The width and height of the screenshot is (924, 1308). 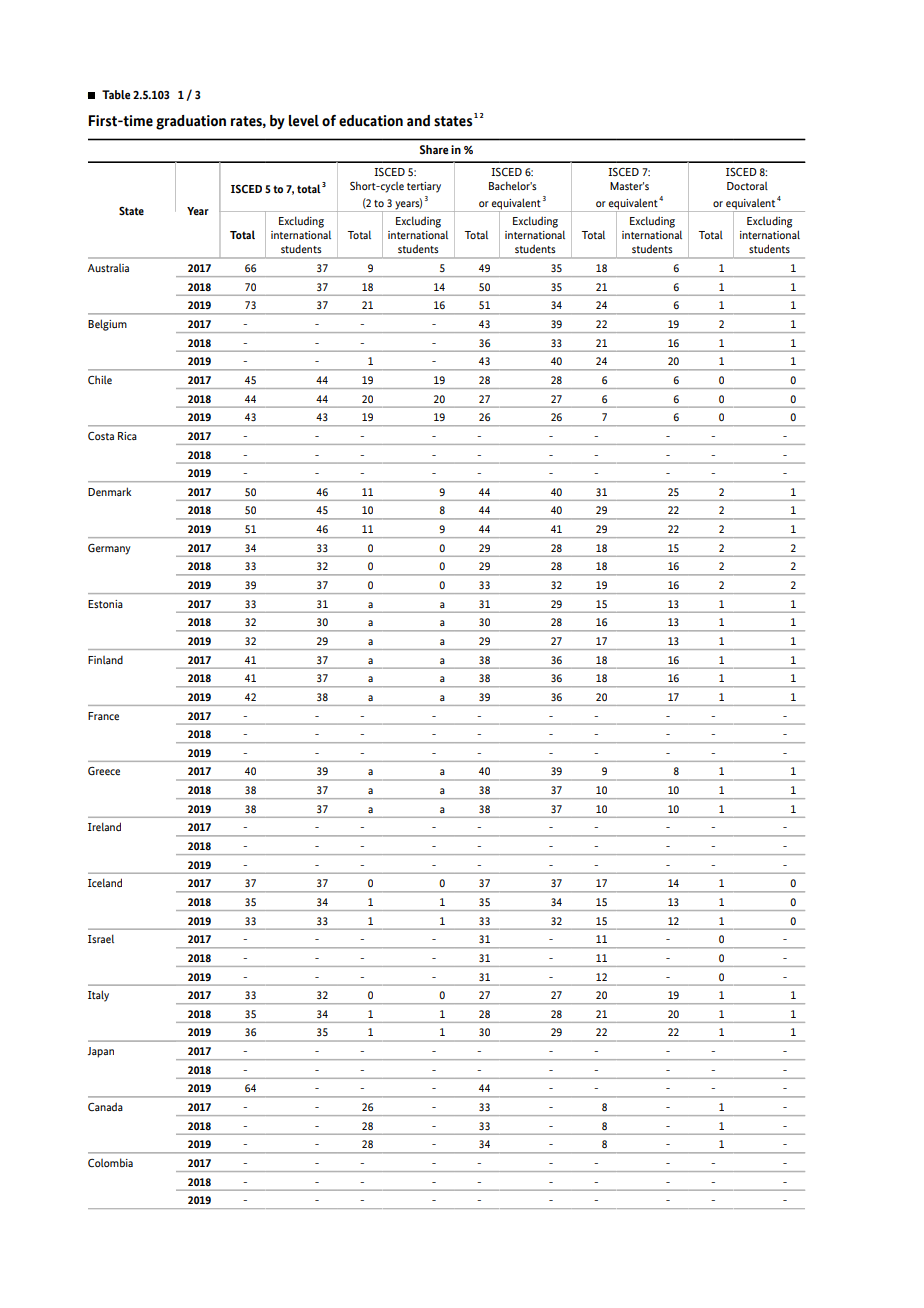 I want to click on Canada, so click(x=105, y=1106).
